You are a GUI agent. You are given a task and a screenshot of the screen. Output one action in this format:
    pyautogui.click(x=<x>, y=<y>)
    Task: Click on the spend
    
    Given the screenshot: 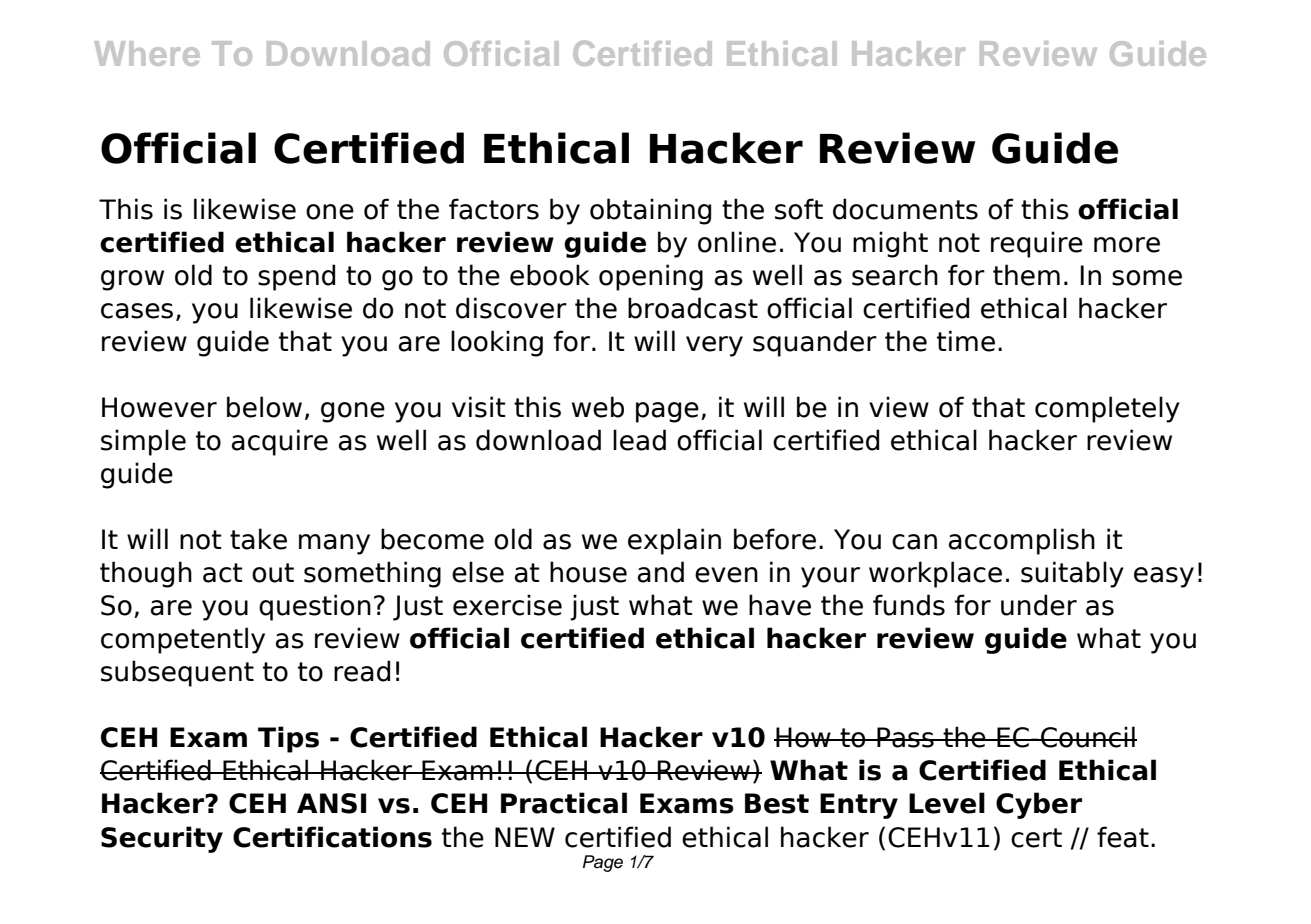 What is the action you would take?
    pyautogui.click(x=296, y=277)
